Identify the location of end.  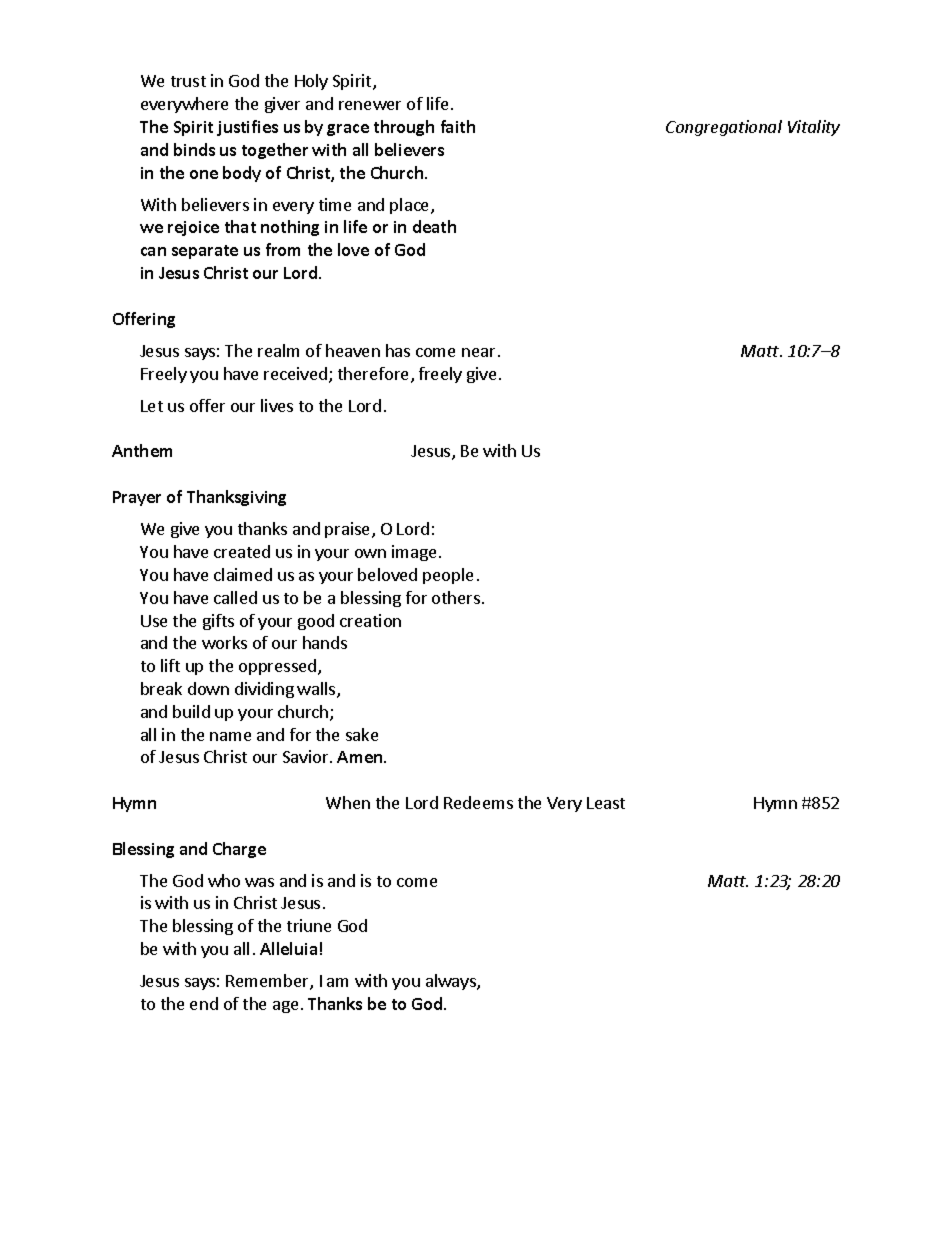
(204, 1003).
